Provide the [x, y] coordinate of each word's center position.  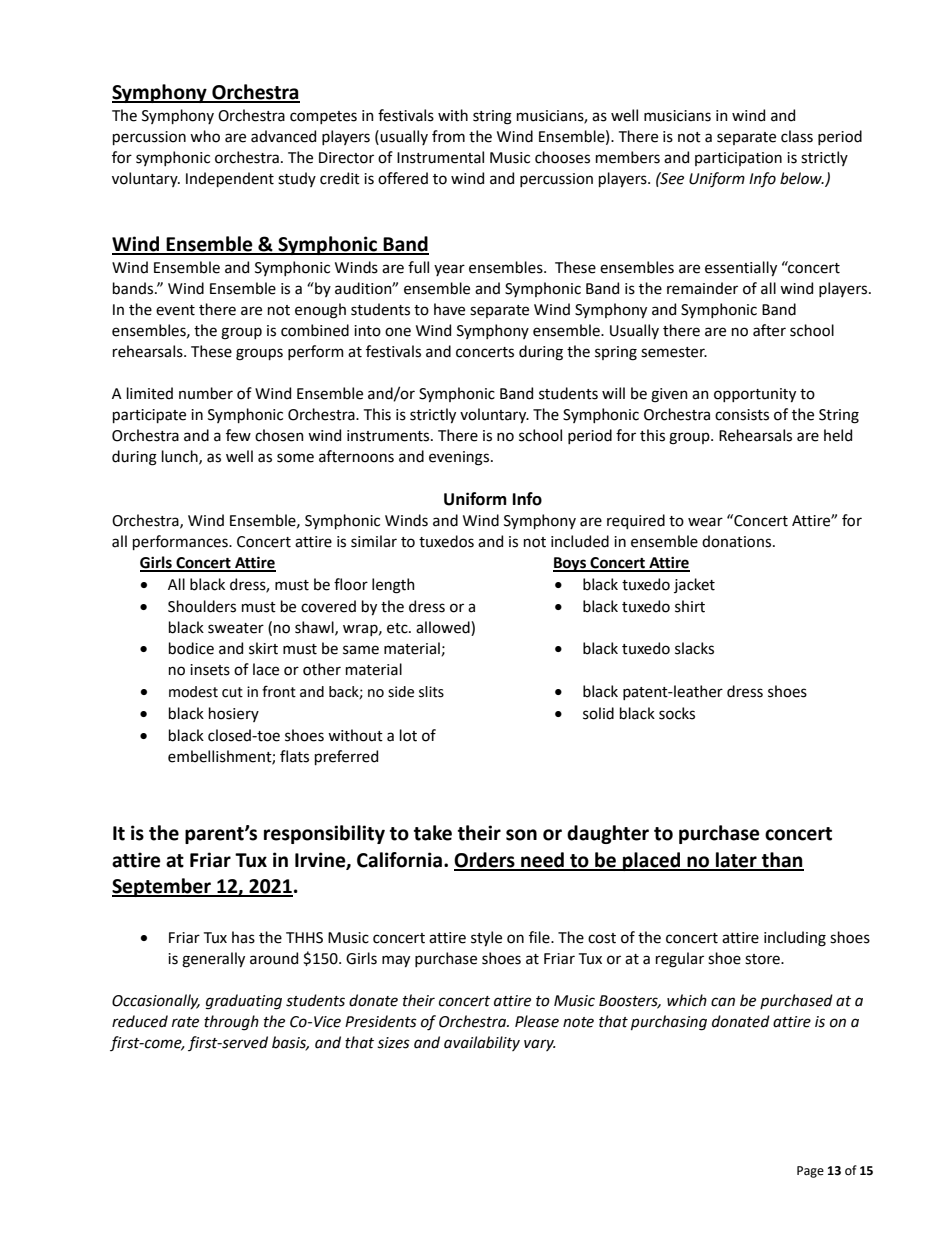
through [231, 1023]
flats [294, 756]
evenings [460, 458]
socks [677, 713]
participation [738, 159]
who [205, 136]
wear [705, 522]
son [521, 835]
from [448, 136]
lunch [181, 457]
